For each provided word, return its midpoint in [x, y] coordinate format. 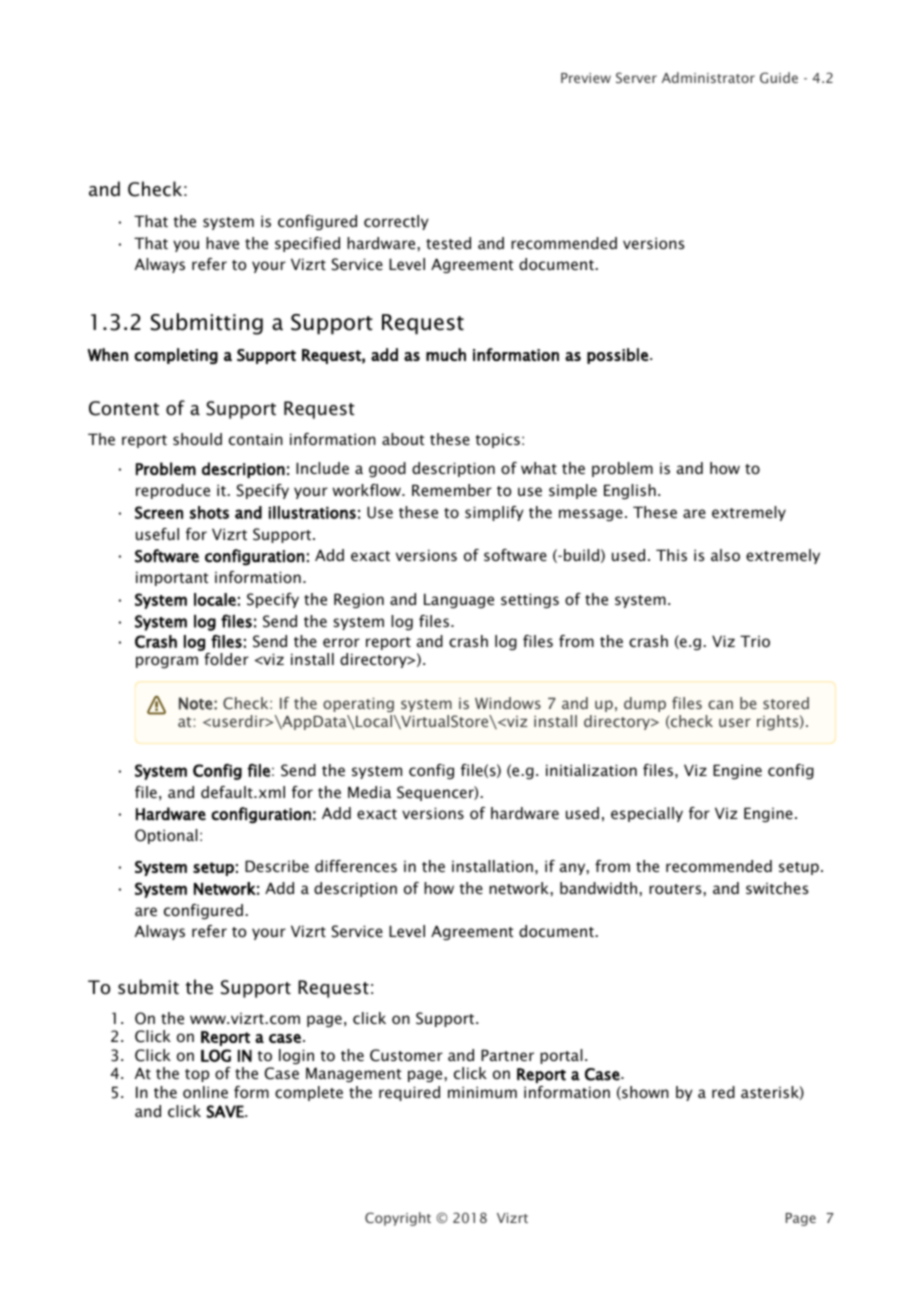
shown [644, 1093]
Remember [452, 490]
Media [369, 792]
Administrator [708, 77]
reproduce [173, 491]
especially [647, 814]
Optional [166, 836]
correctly [396, 222]
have [222, 243]
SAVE [226, 1111]
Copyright [398, 1219]
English [630, 491]
